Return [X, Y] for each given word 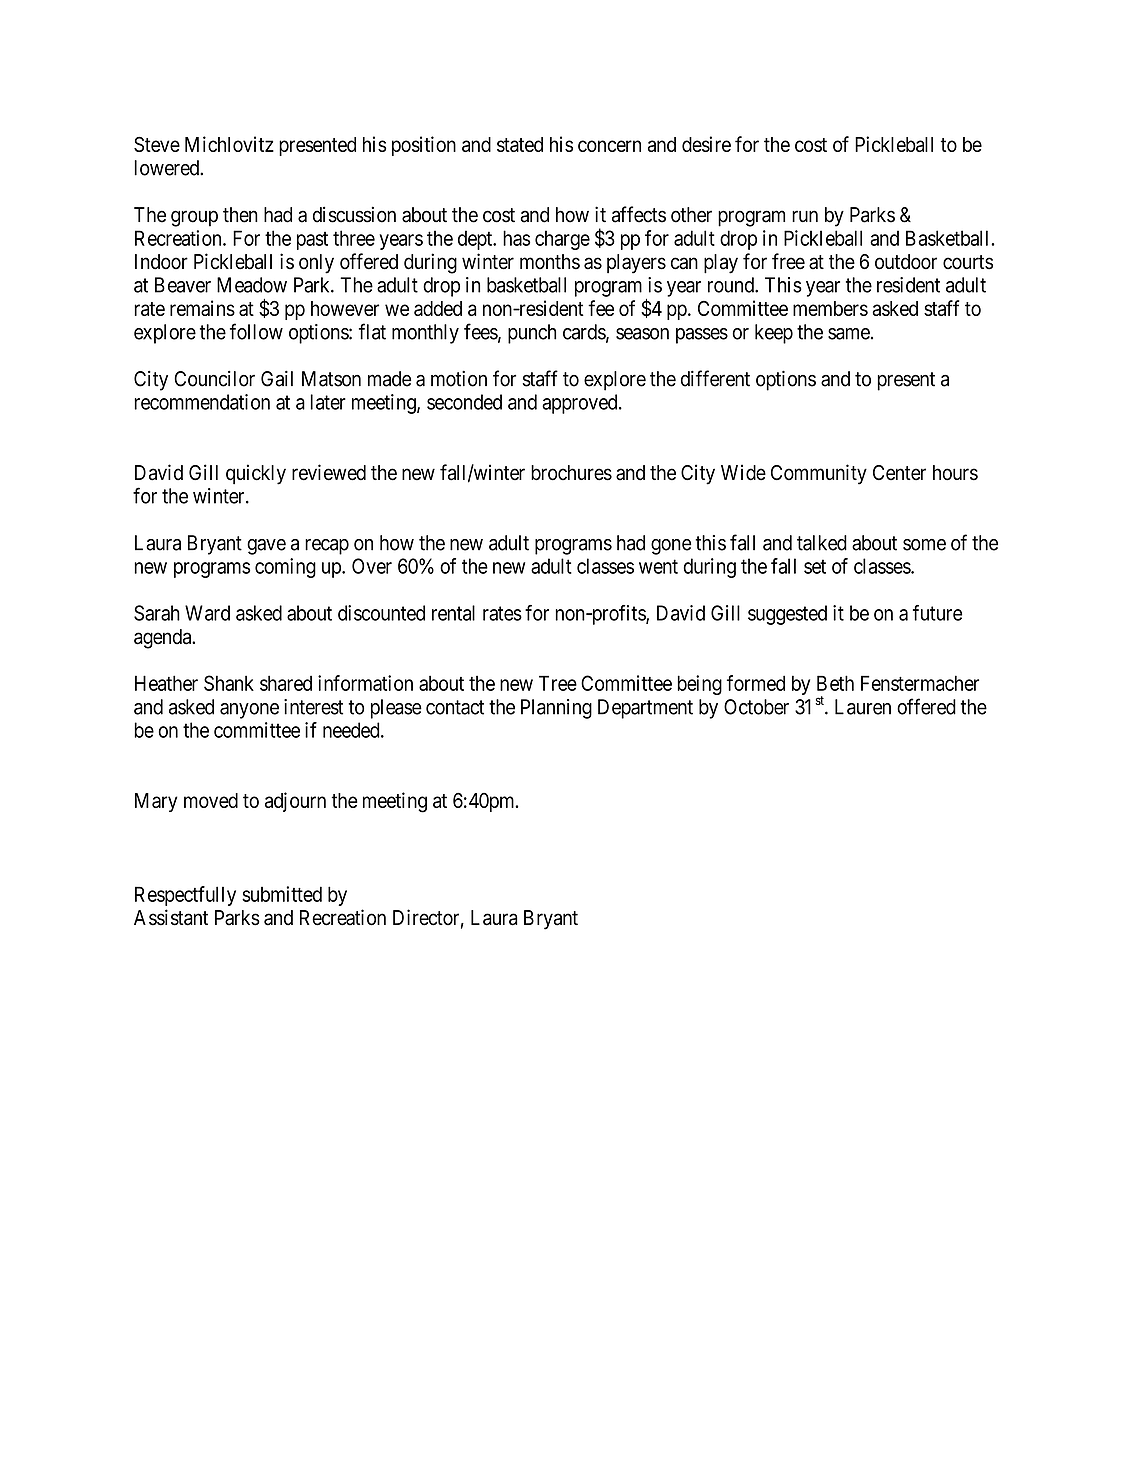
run [805, 216]
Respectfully [185, 896]
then [240, 215]
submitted [282, 894]
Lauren [863, 707]
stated [520, 144]
